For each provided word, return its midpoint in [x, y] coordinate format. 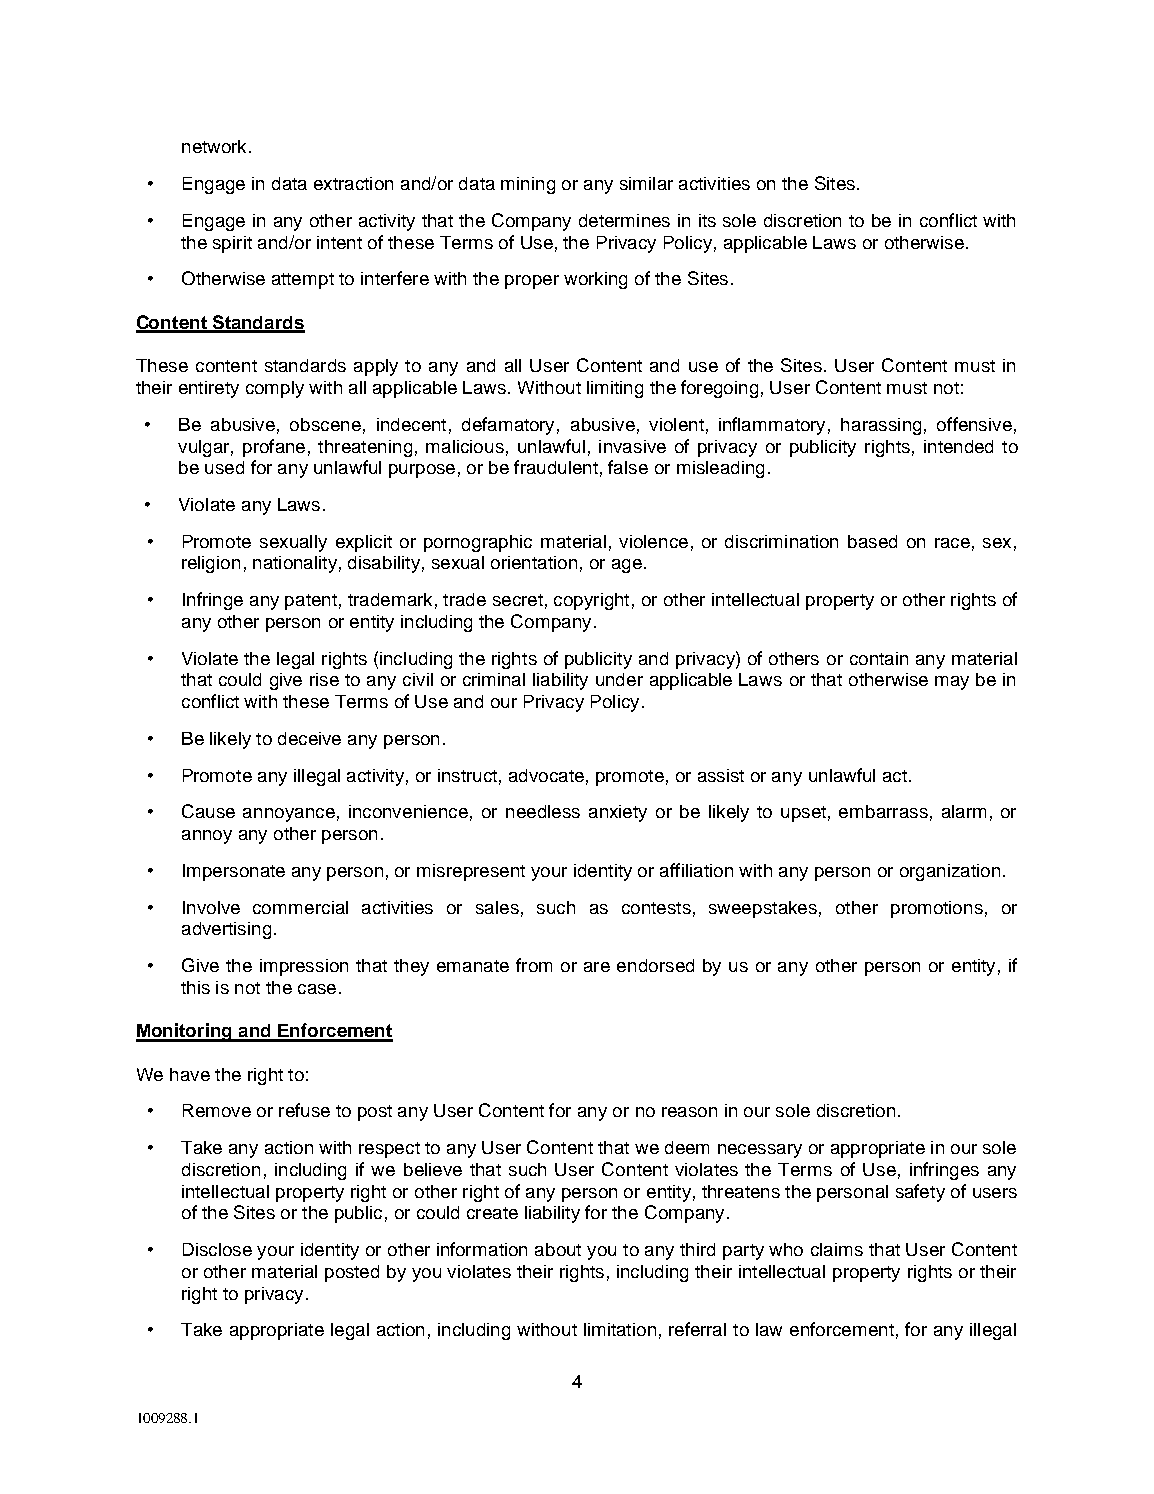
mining [528, 185]
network [214, 146]
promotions [937, 909]
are [597, 967]
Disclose [217, 1249]
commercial [300, 907]
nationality [295, 564]
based [872, 541]
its [707, 220]
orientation [534, 562]
